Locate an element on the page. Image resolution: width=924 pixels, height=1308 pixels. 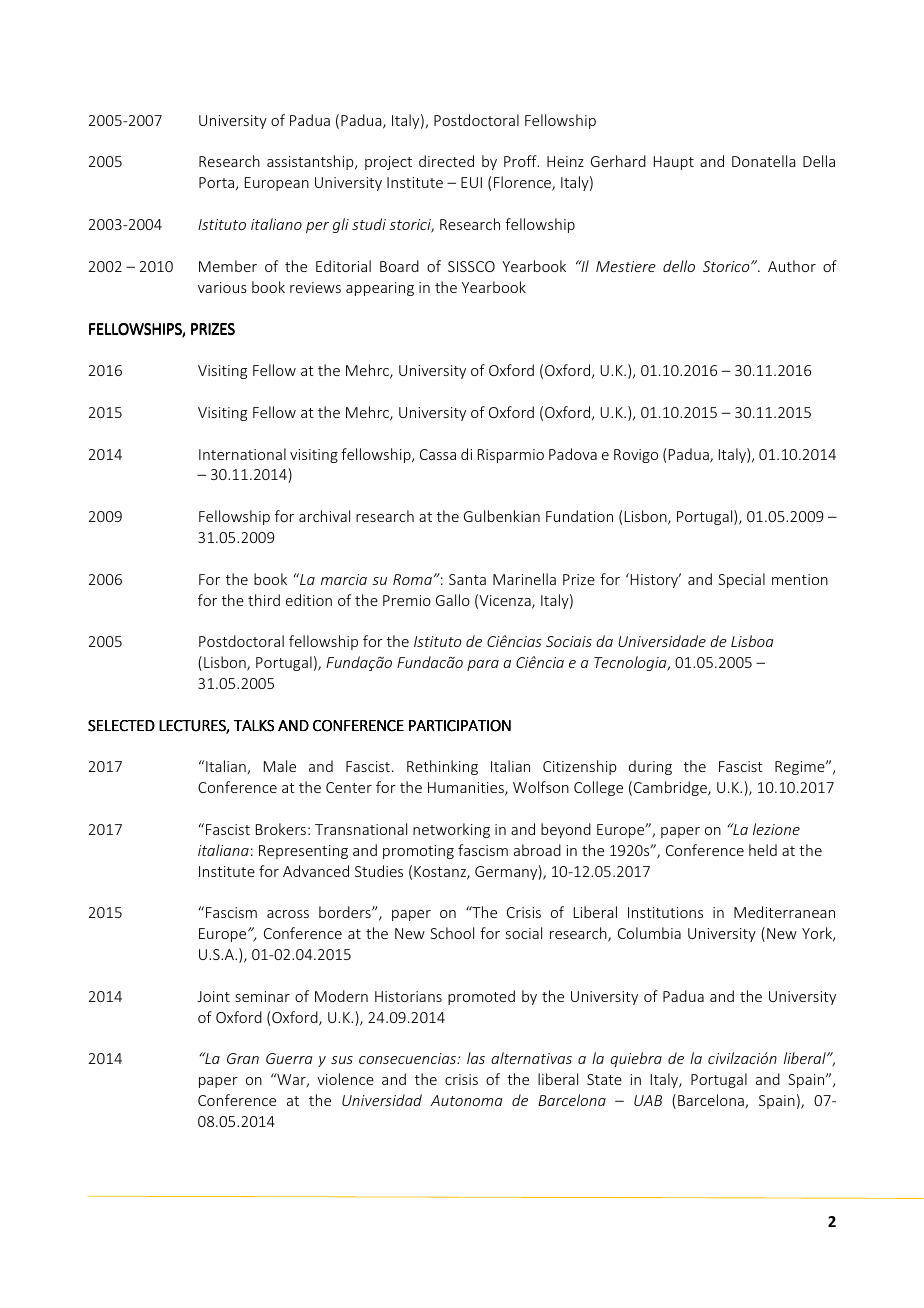
las is located at coordinates (476, 1058).
